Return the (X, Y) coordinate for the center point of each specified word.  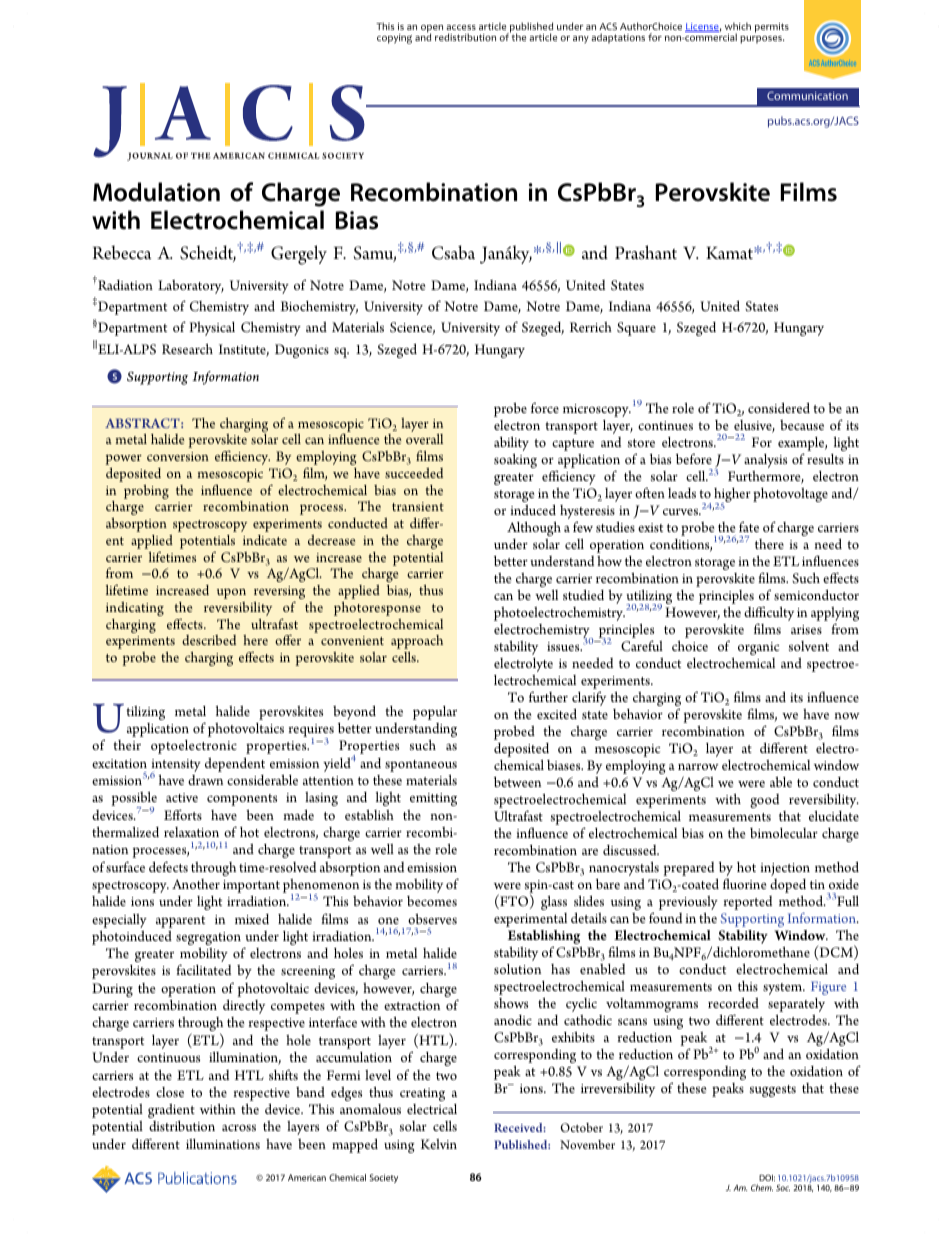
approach (417, 642)
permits (772, 28)
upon (231, 594)
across (239, 1127)
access (461, 27)
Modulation (156, 192)
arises (806, 629)
